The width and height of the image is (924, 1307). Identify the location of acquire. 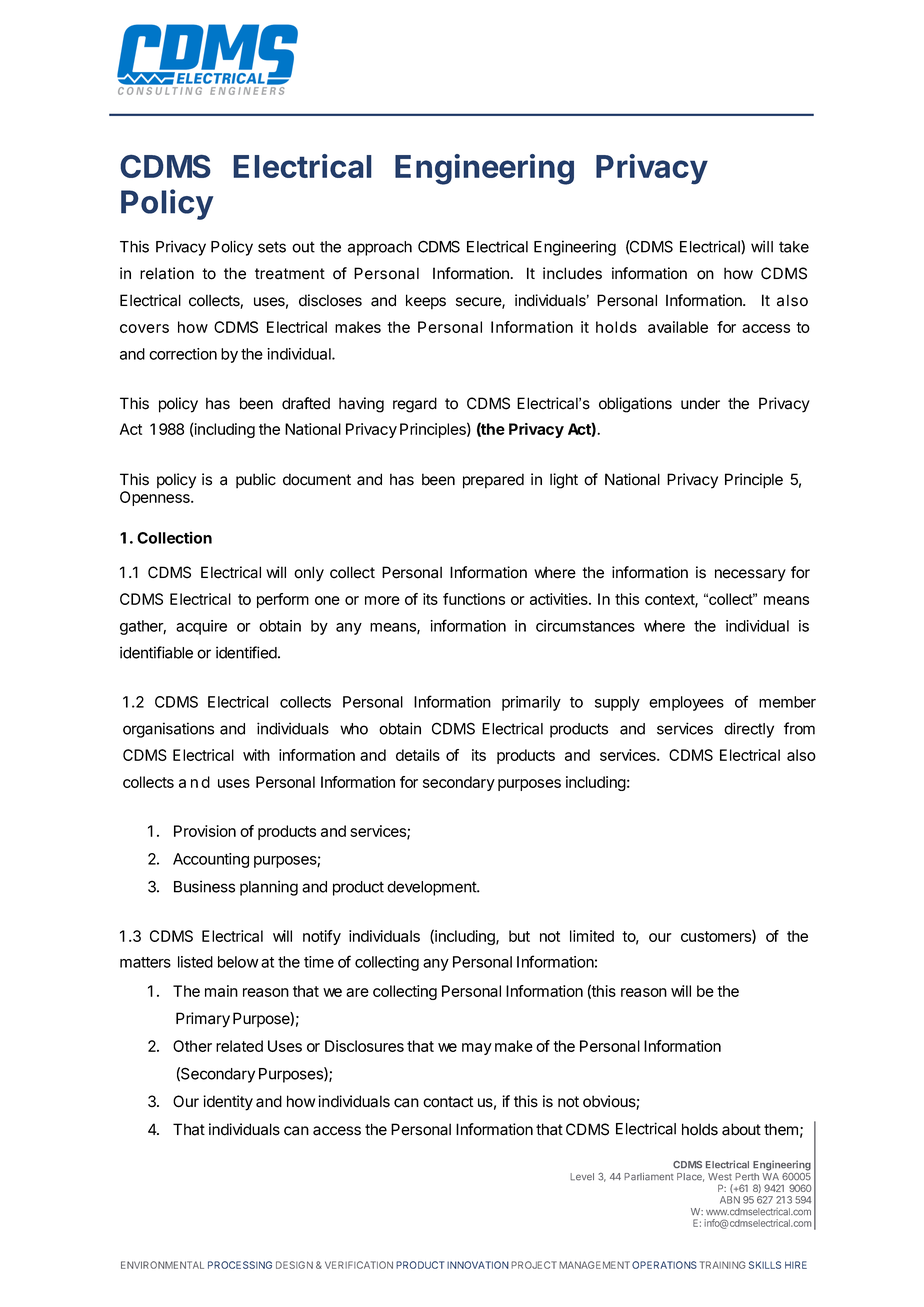
(201, 627).
